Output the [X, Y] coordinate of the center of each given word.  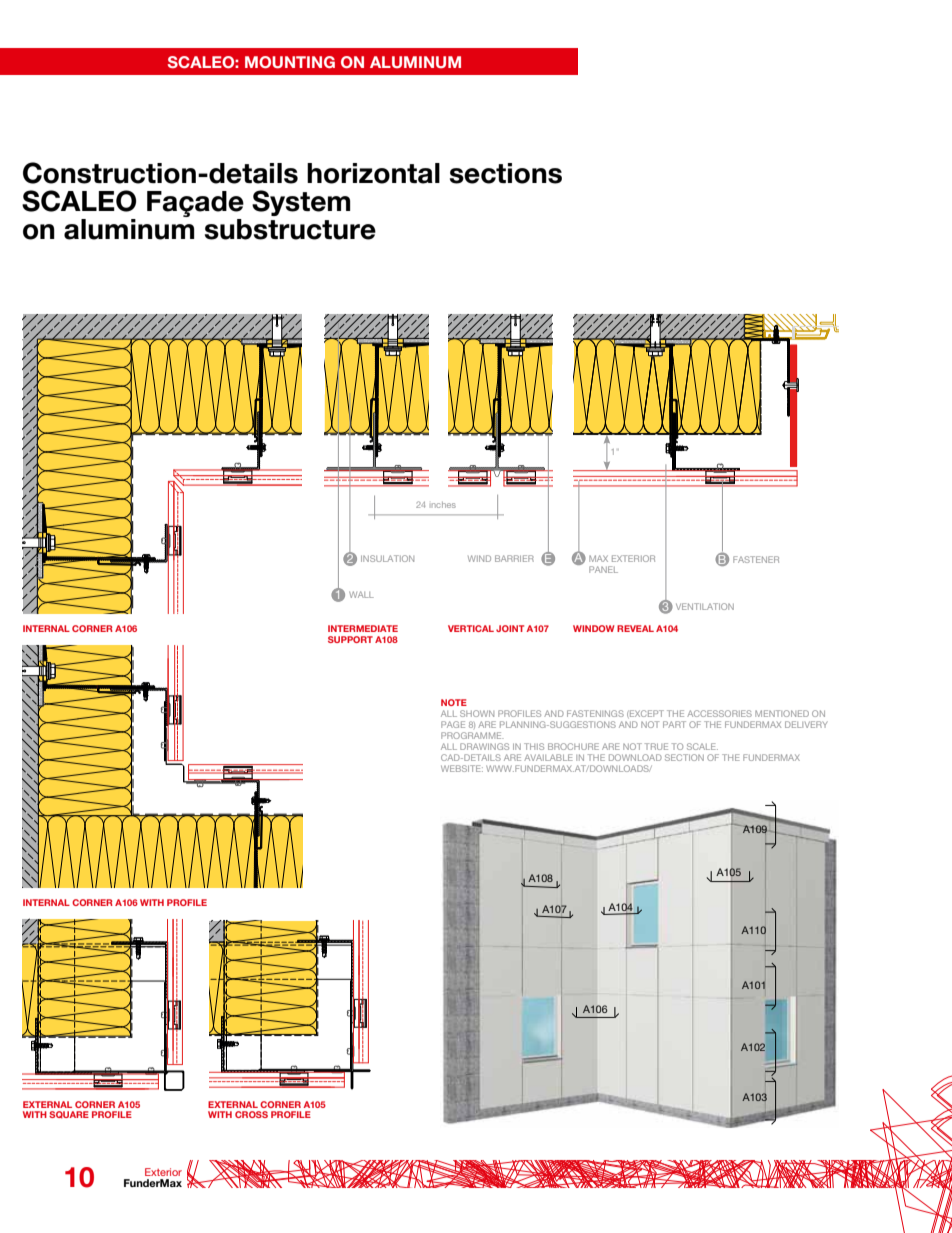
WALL [361, 594]
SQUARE [69, 1115]
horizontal [373, 173]
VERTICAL [471, 628]
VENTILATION [705, 606]
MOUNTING [290, 62]
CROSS [251, 1114]
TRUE [656, 746]
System [301, 203]
